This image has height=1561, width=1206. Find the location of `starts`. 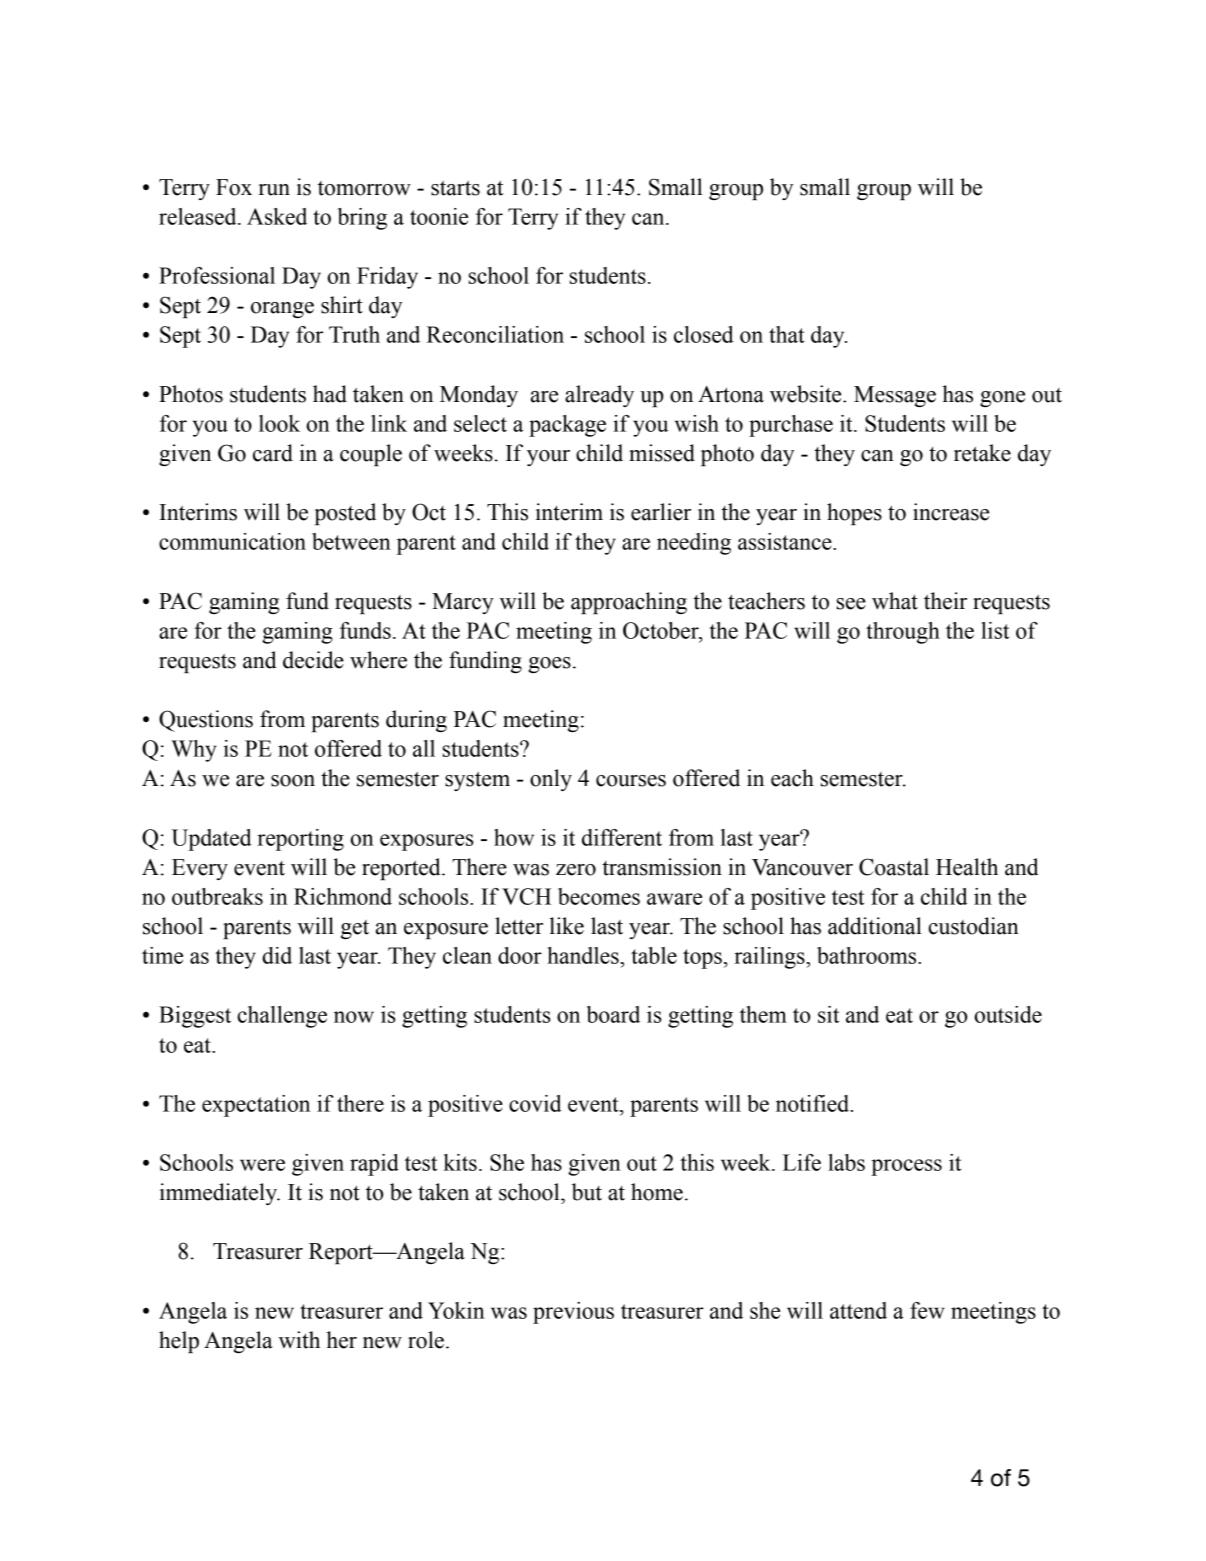

starts is located at coordinates (455, 188).
